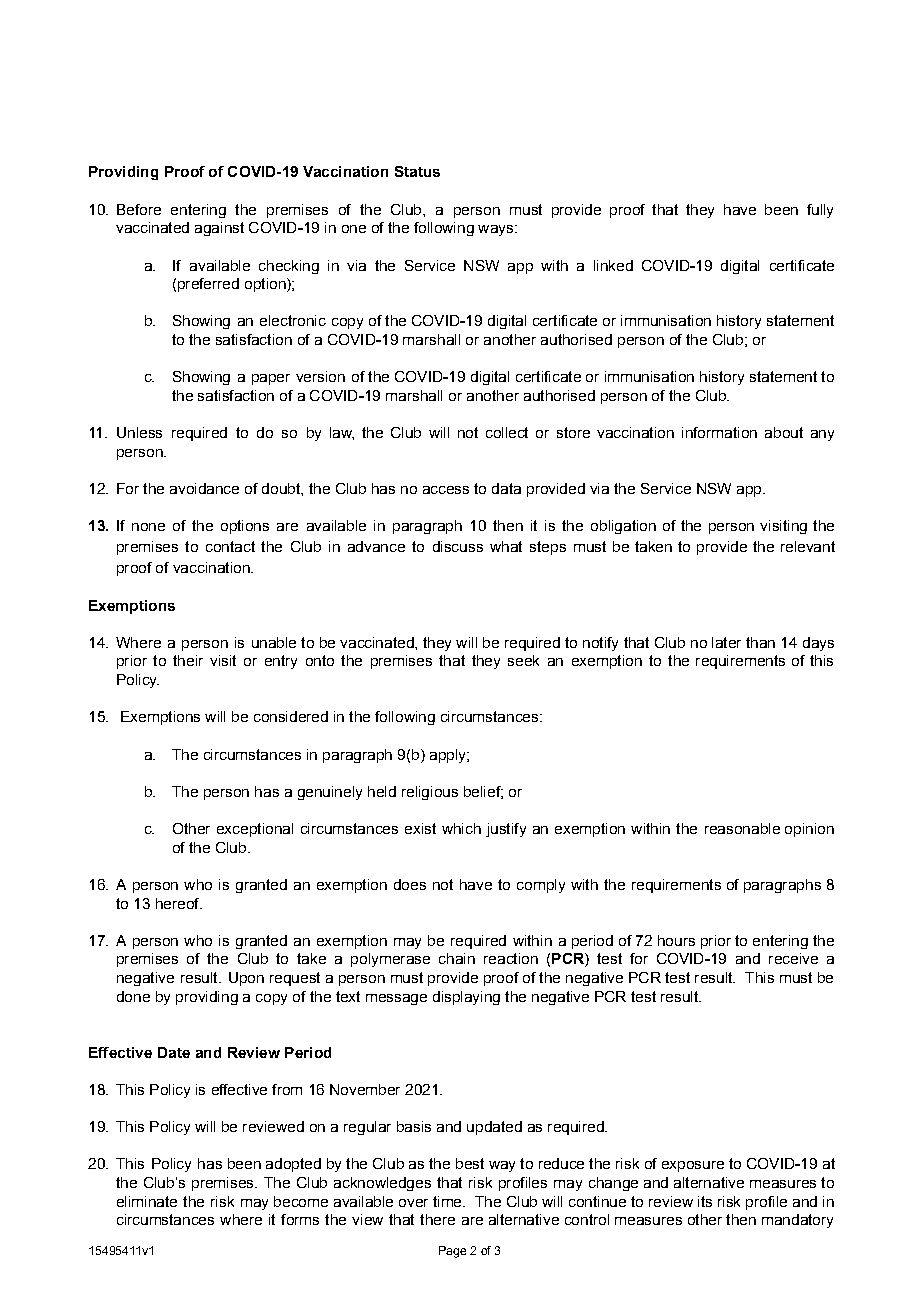  I want to click on fully, so click(820, 211).
